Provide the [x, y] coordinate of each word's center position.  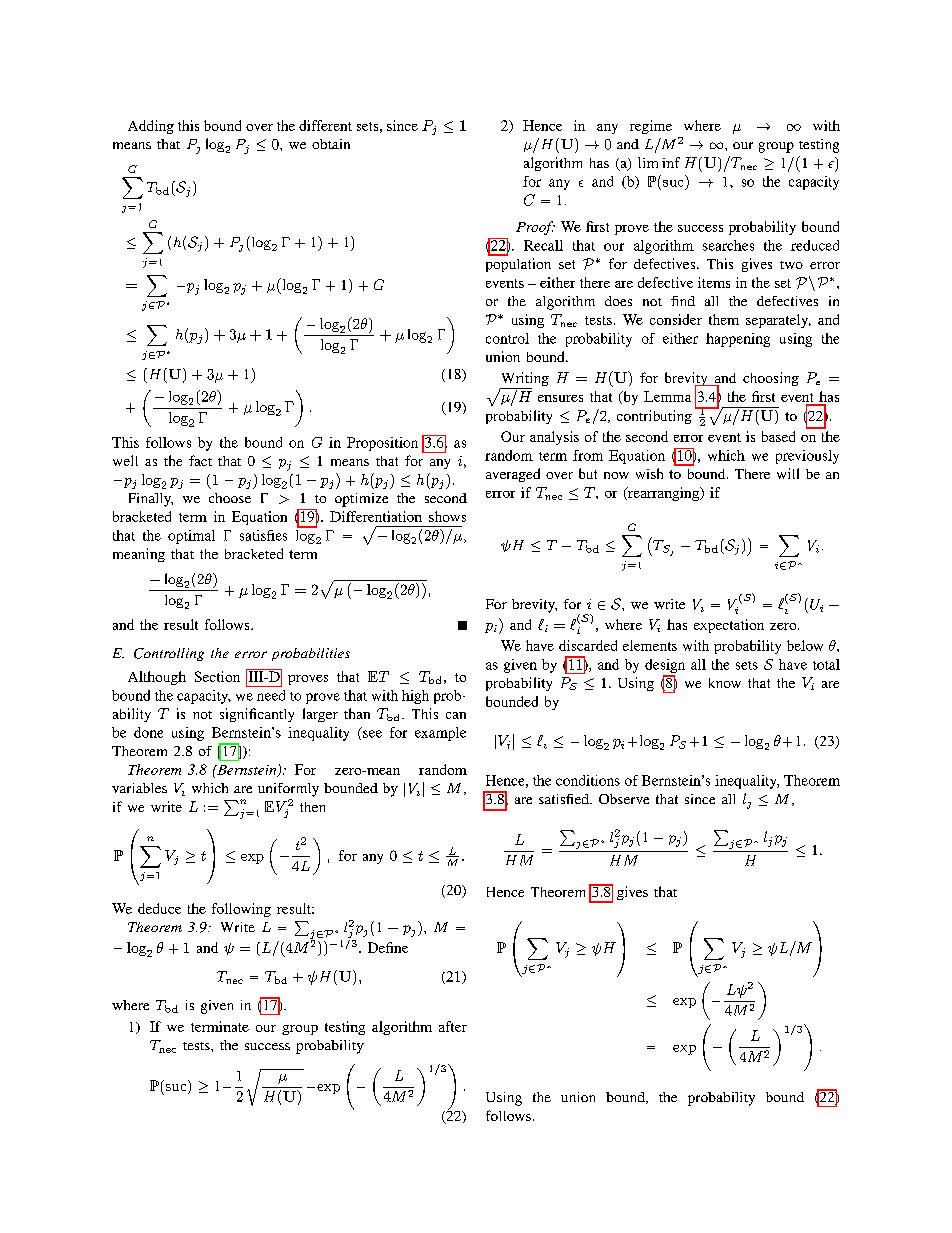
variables [139, 788]
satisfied [565, 799]
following [241, 910]
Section [217, 676]
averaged [513, 475]
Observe [624, 799]
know [725, 683]
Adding [151, 127]
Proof [535, 228]
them [724, 319]
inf [671, 162]
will [788, 473]
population [518, 265]
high [415, 697]
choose [230, 498]
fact [200, 460]
